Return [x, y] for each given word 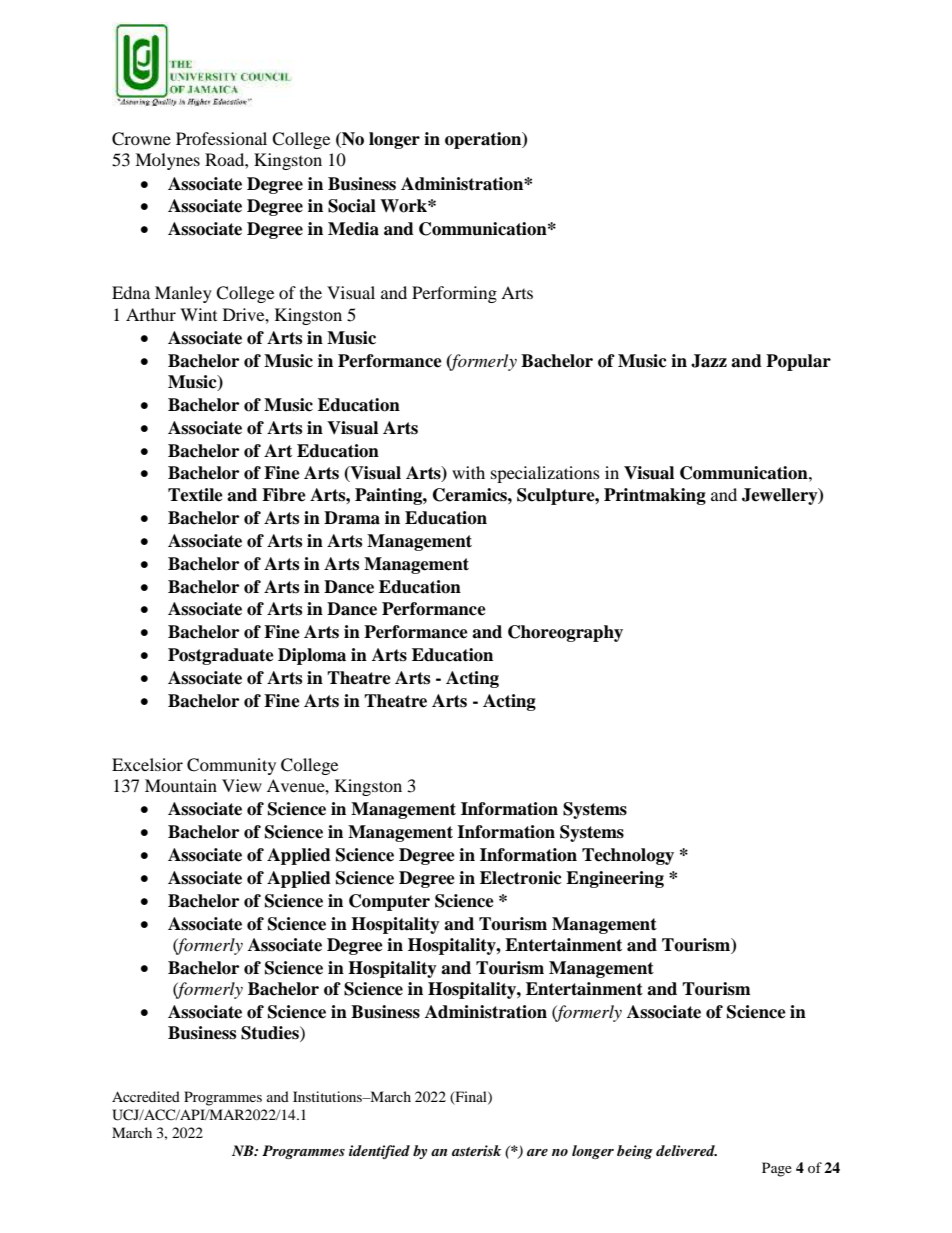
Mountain [181, 785]
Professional [221, 138]
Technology [628, 856]
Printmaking [655, 496]
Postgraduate [221, 656]
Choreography [565, 633]
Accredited [146, 1096]
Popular [798, 362]
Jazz [709, 361]
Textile [195, 495]
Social [352, 206]
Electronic [521, 878]
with [468, 472]
